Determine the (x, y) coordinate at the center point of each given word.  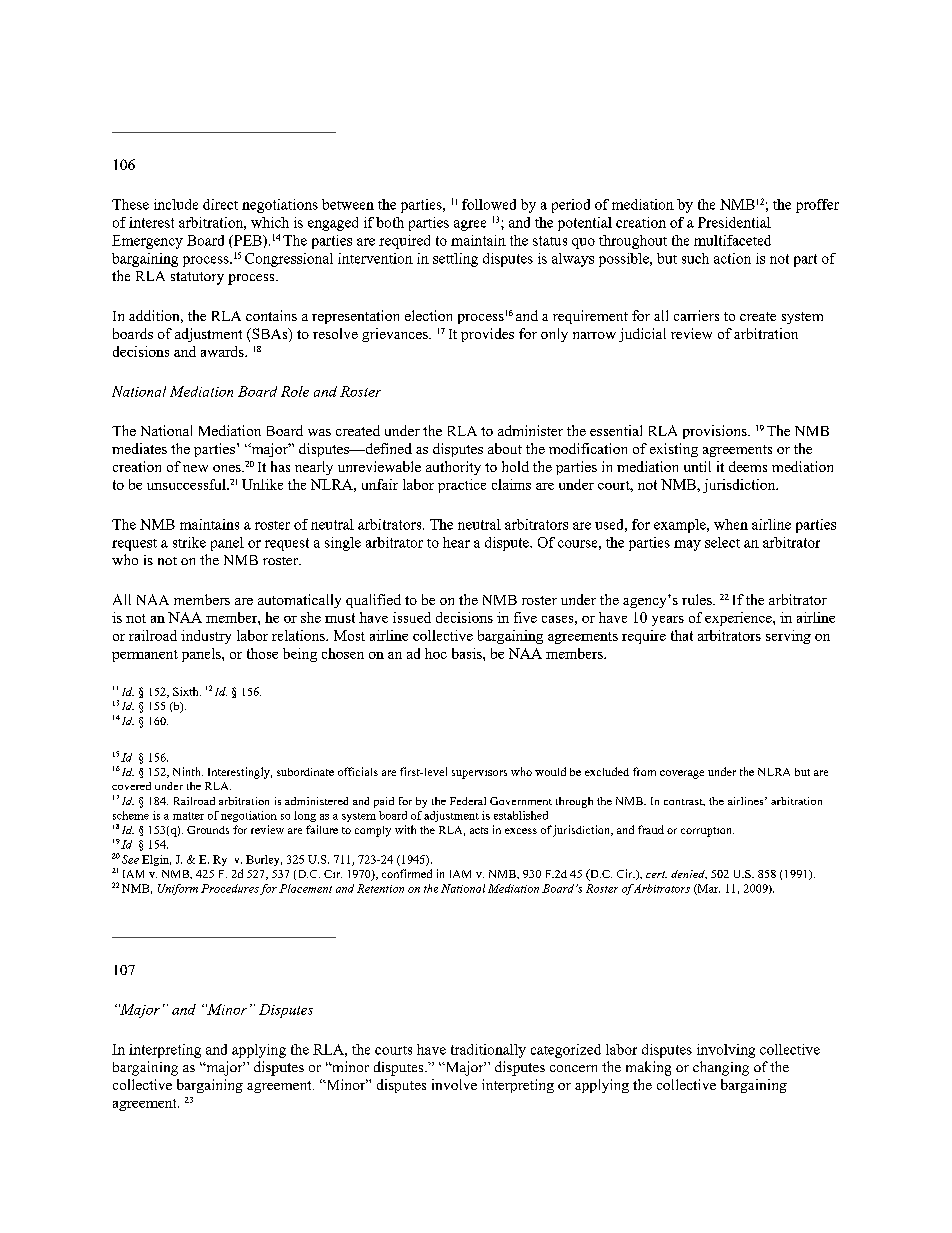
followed (489, 204)
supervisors (479, 774)
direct (220, 204)
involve (454, 1084)
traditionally (488, 1051)
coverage (682, 774)
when (731, 524)
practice (462, 486)
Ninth (188, 771)
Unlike (262, 484)
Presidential (734, 222)
